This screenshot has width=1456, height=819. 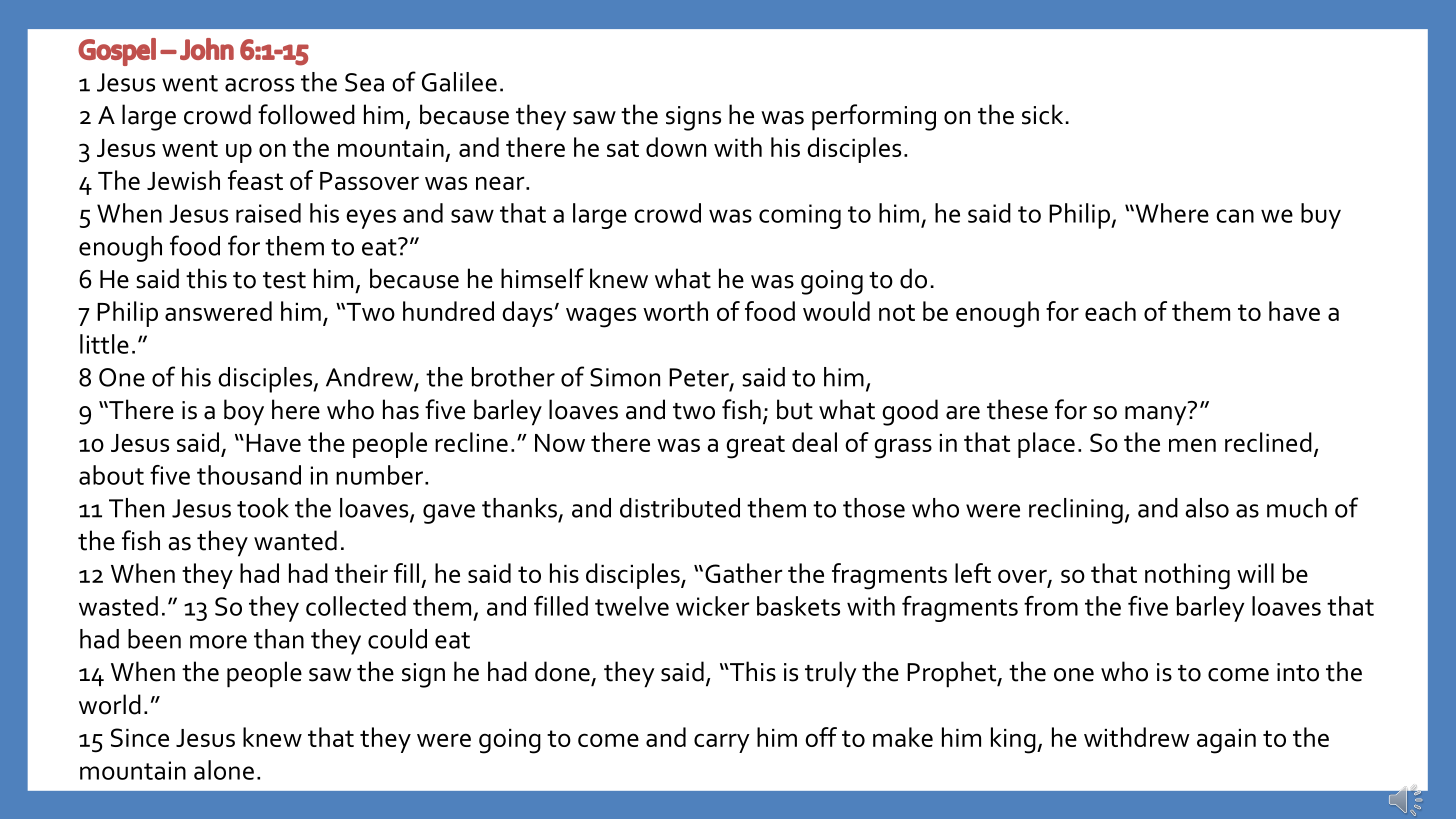 I want to click on each, so click(x=1110, y=311).
